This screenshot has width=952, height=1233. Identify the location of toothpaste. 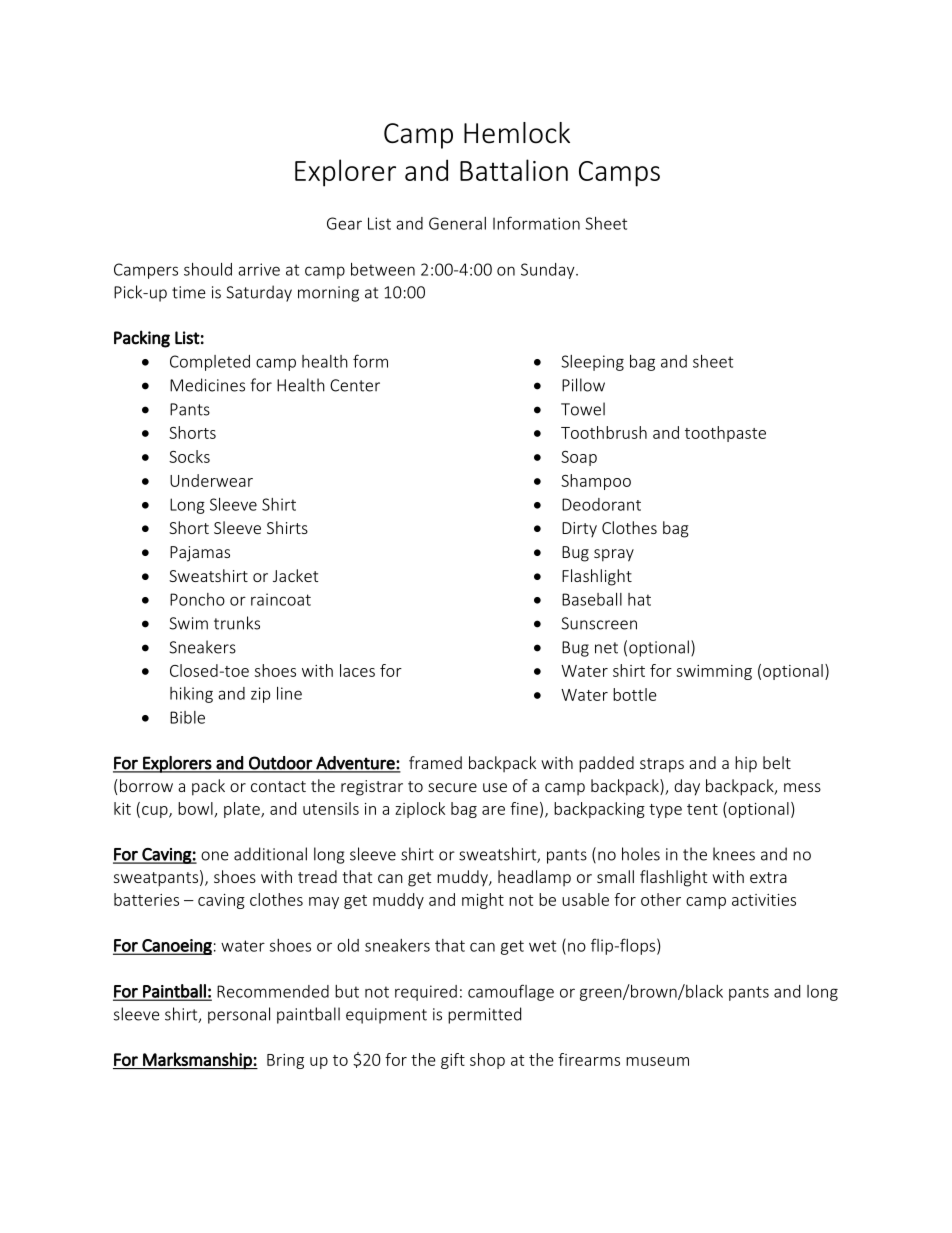
(725, 434).
